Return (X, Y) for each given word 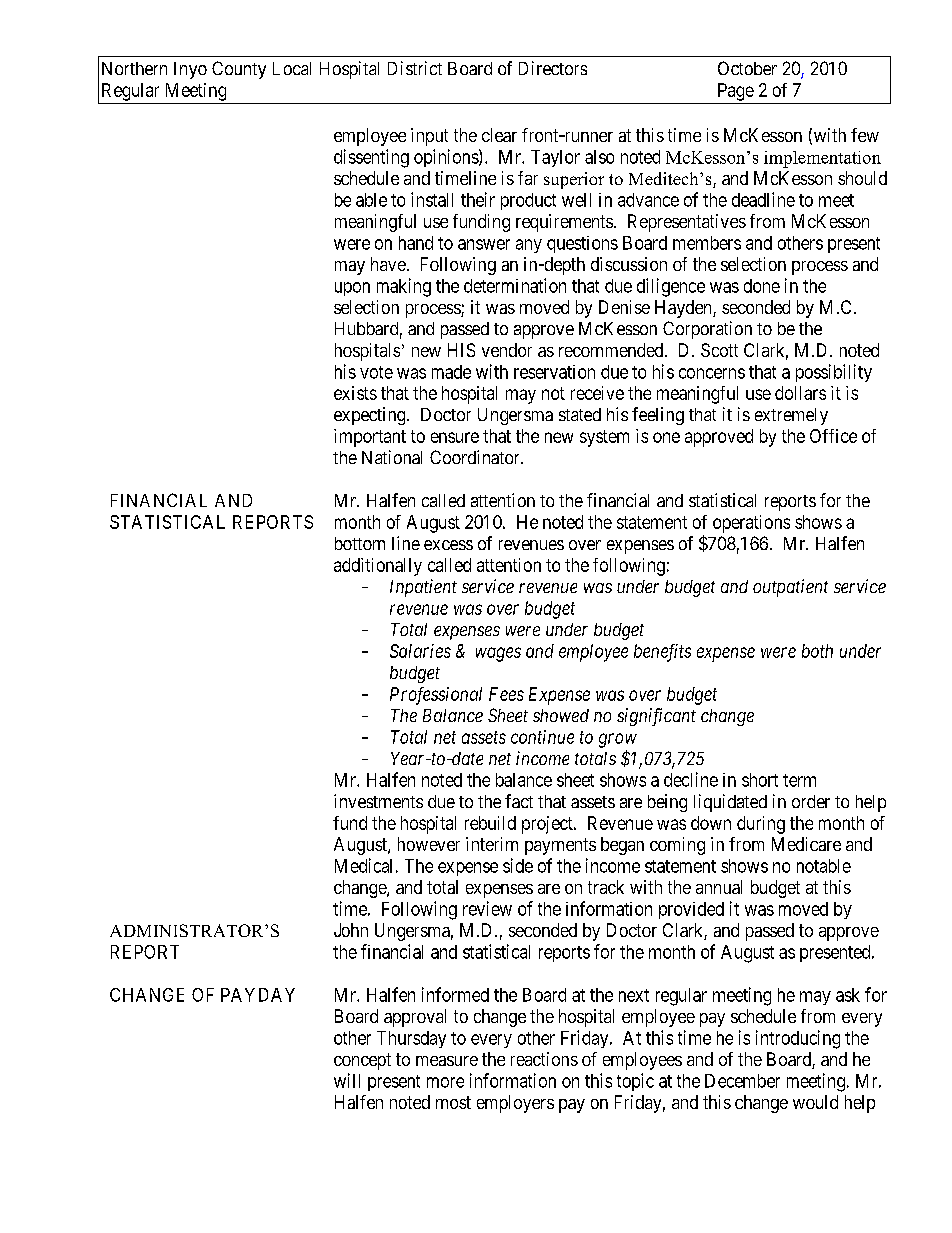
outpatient (790, 588)
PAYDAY (258, 995)
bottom (360, 543)
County (239, 70)
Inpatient (423, 588)
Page (736, 92)
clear (499, 135)
